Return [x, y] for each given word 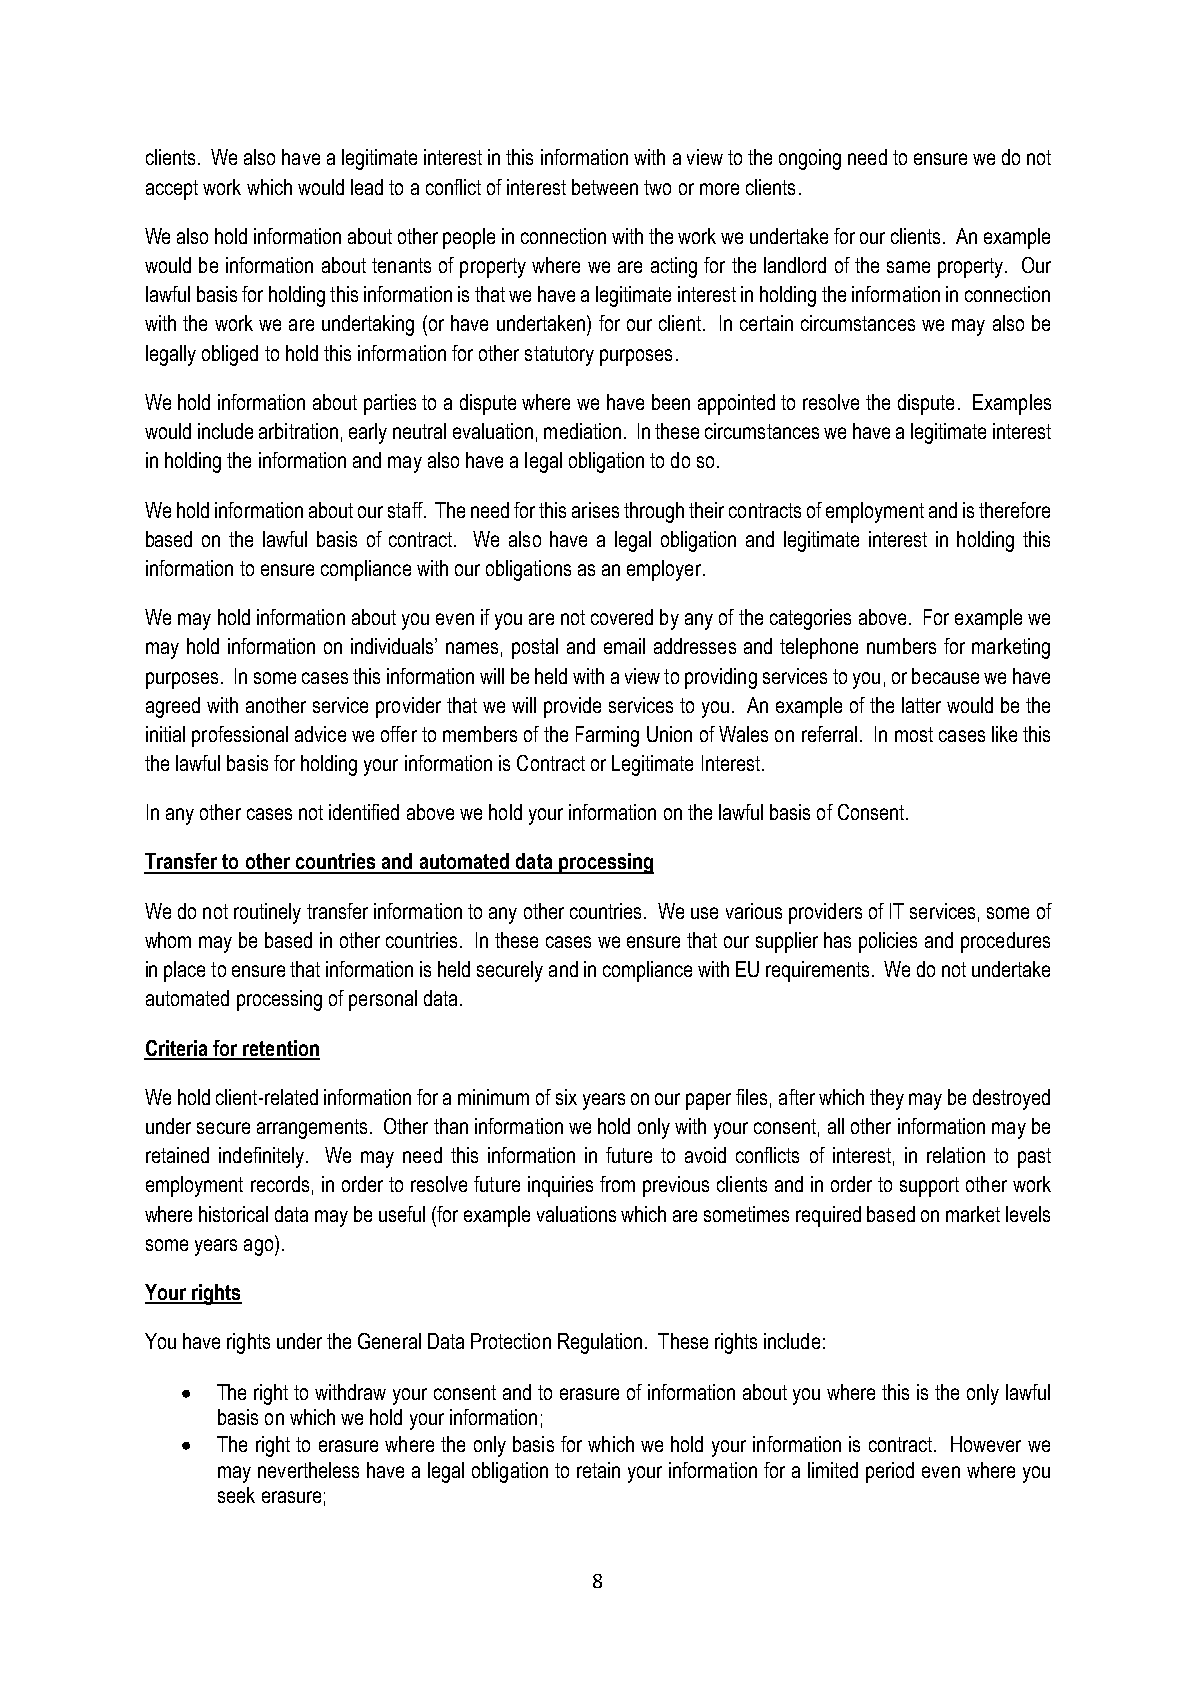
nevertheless [308, 1470]
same [908, 267]
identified [364, 812]
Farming [607, 736]
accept [172, 190]
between [605, 187]
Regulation [600, 1343]
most [914, 734]
